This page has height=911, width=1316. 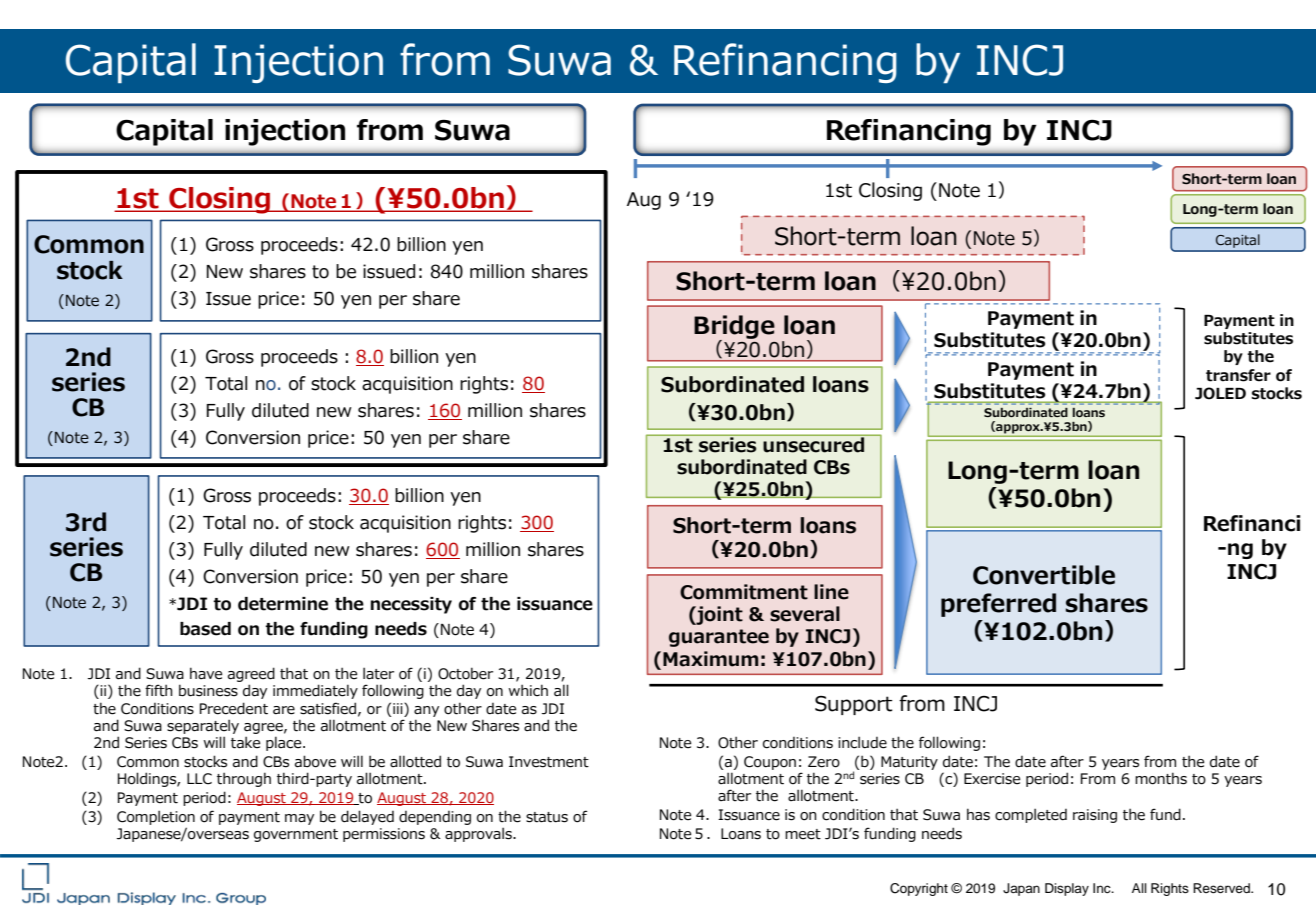 What do you see at coordinates (1238, 375) in the page?
I see `transfer` at bounding box center [1238, 375].
